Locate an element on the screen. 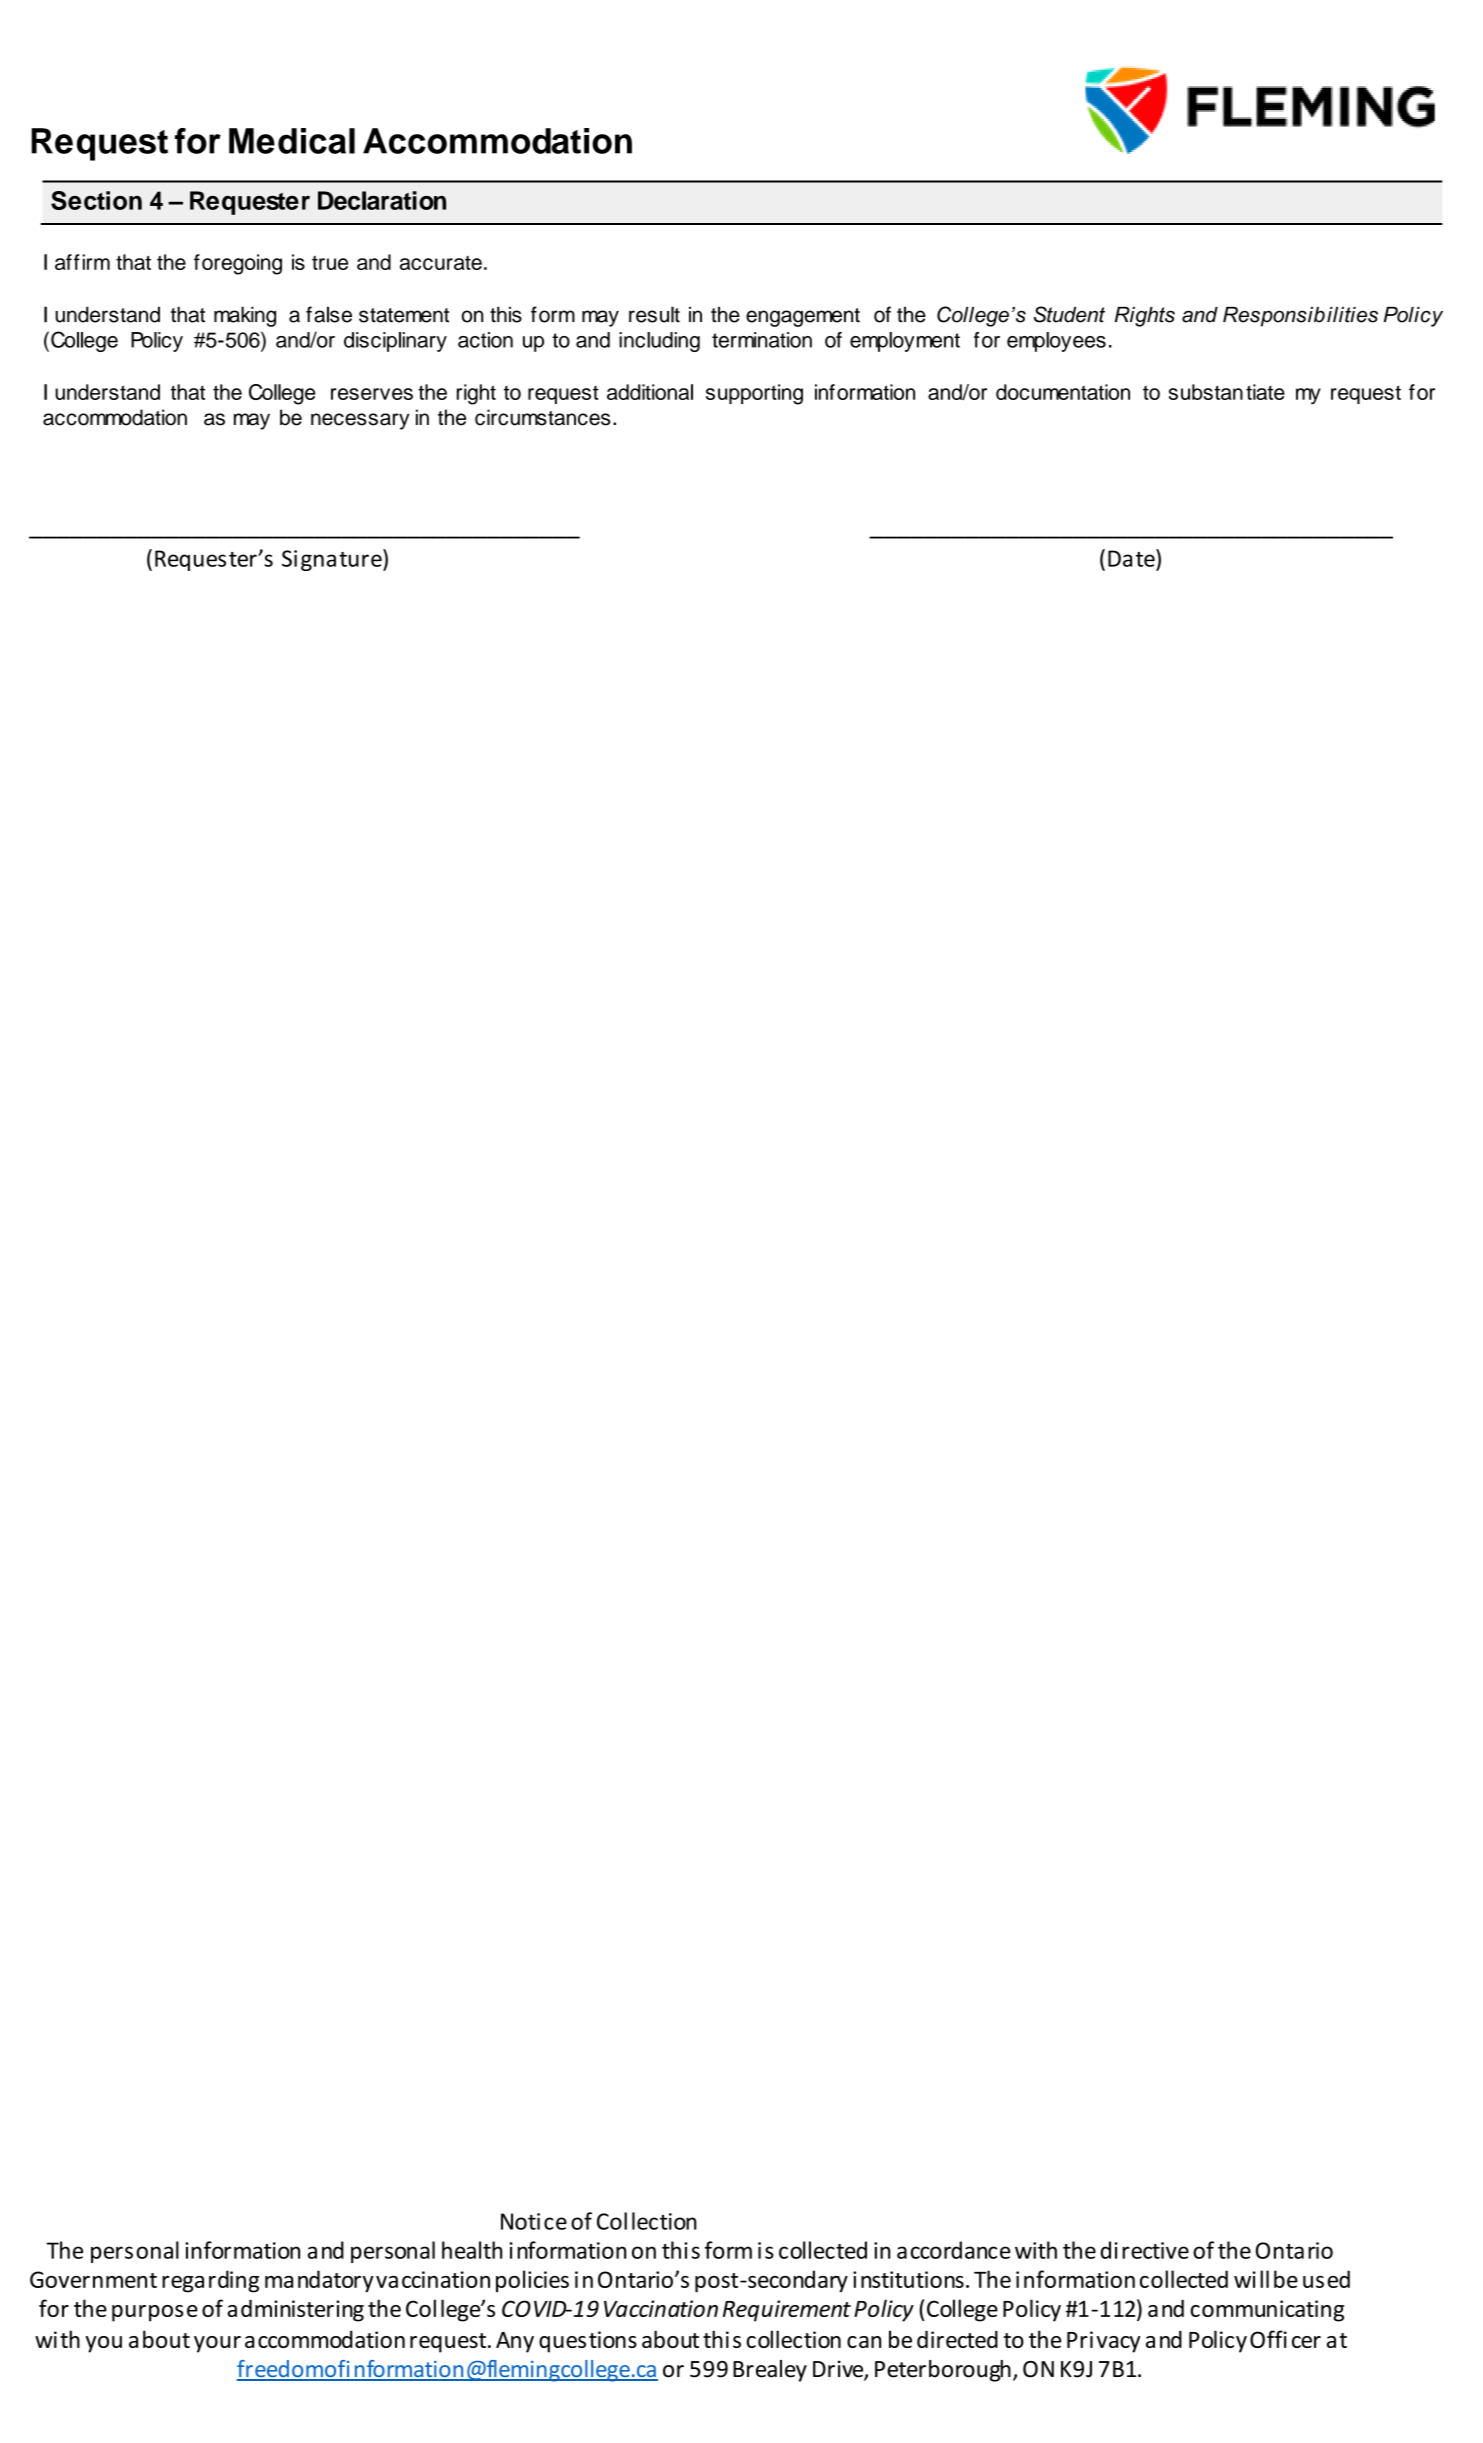 This screenshot has height=2443, width=1483. result is located at coordinates (654, 314).
